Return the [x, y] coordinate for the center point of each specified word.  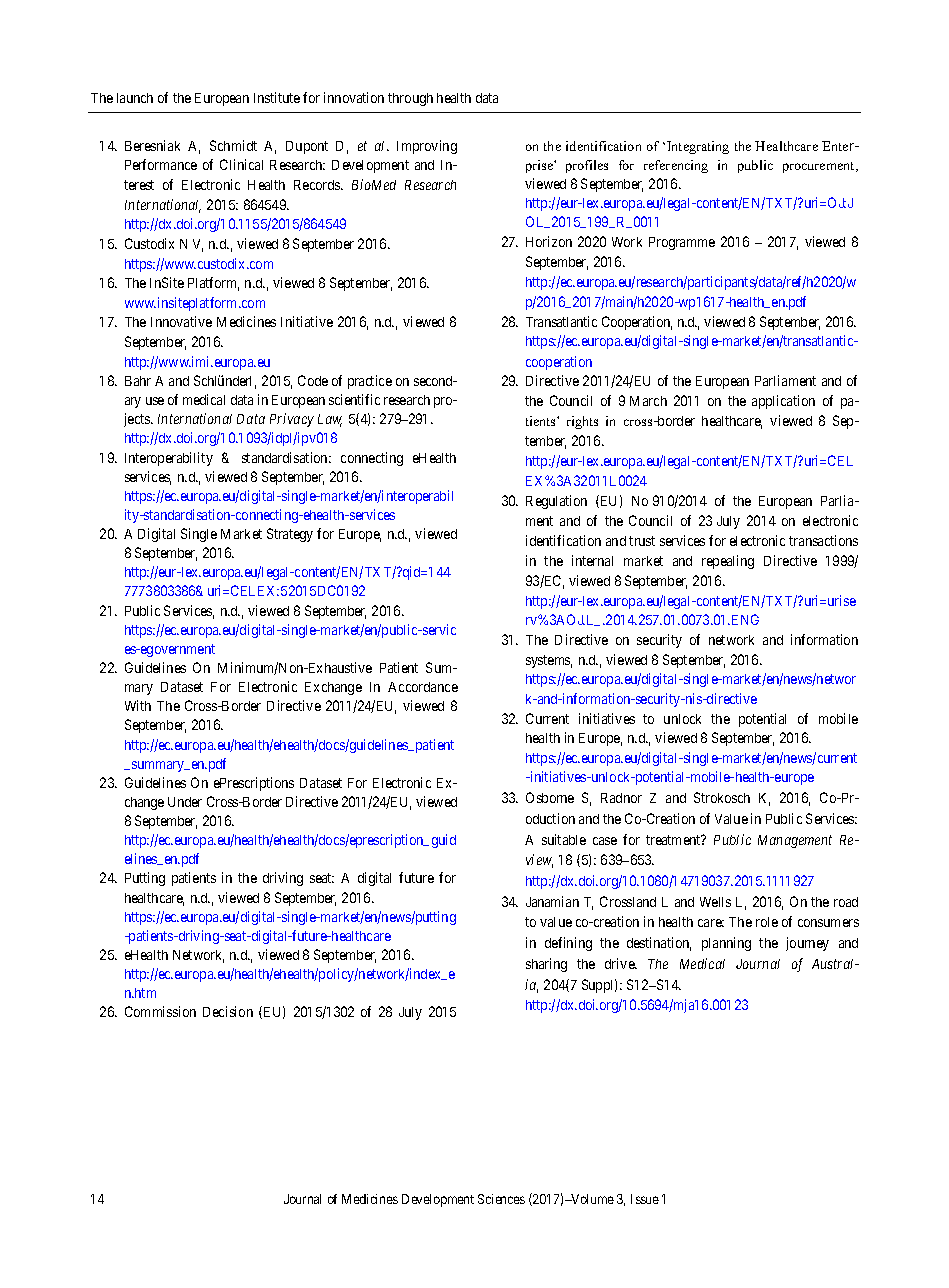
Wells [715, 902]
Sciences [501, 1199]
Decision [228, 1011]
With [138, 705]
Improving [427, 147]
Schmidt [233, 145]
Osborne [550, 797]
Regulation [556, 502]
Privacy [292, 420]
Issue [645, 1199]
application [783, 402]
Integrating [698, 147]
